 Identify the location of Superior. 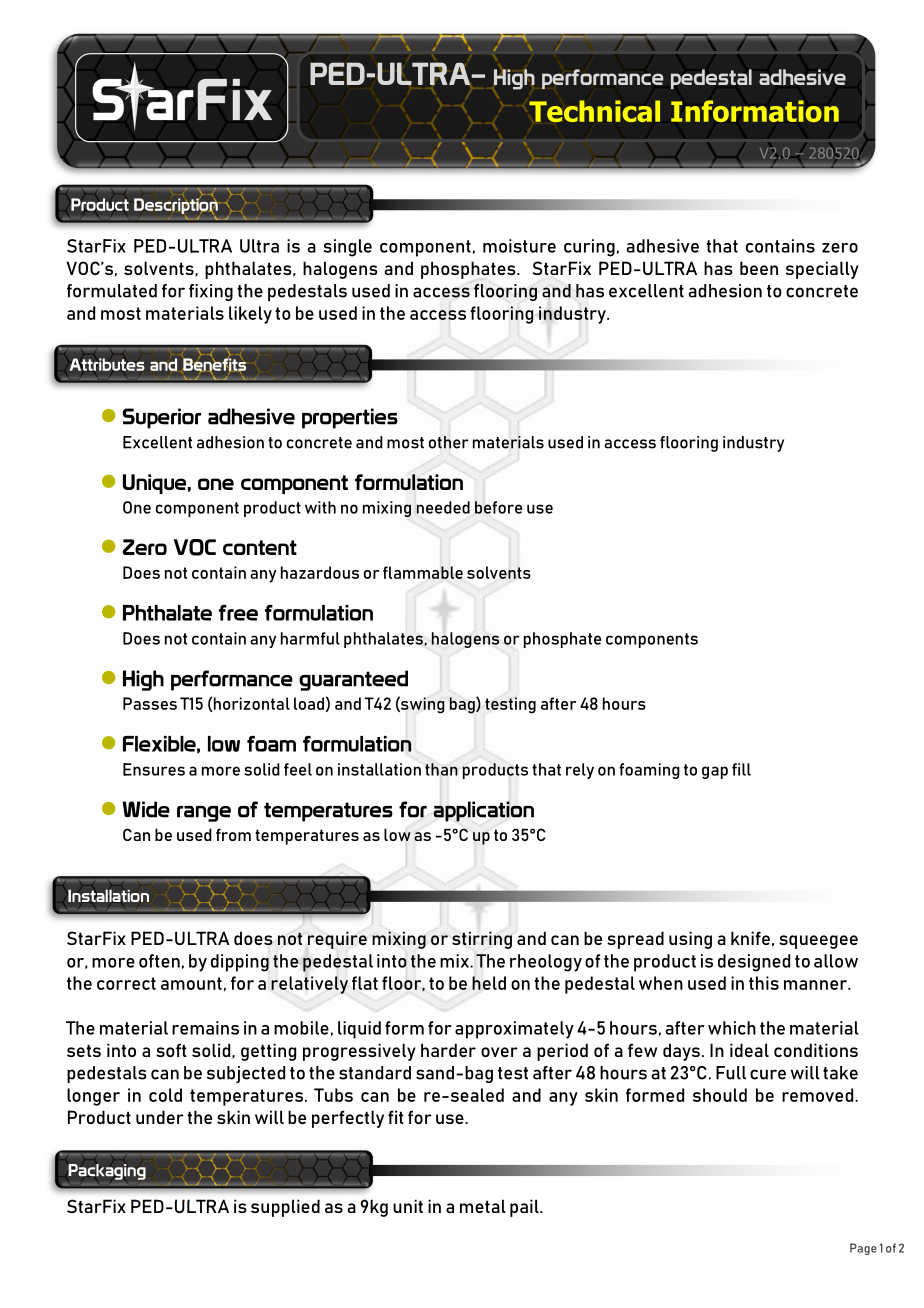
(161, 418).
